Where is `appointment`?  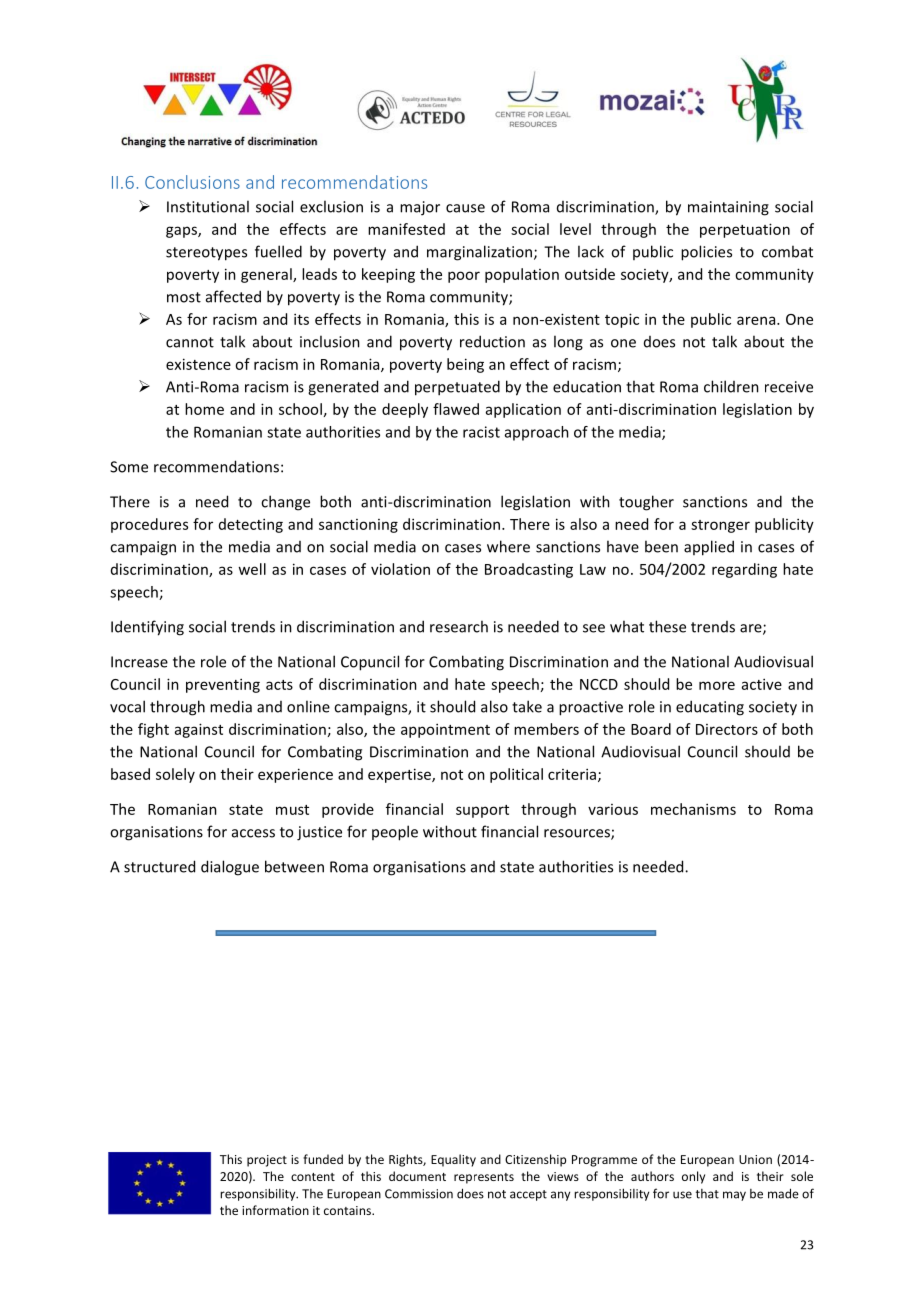 appointment is located at coordinates (445, 730).
